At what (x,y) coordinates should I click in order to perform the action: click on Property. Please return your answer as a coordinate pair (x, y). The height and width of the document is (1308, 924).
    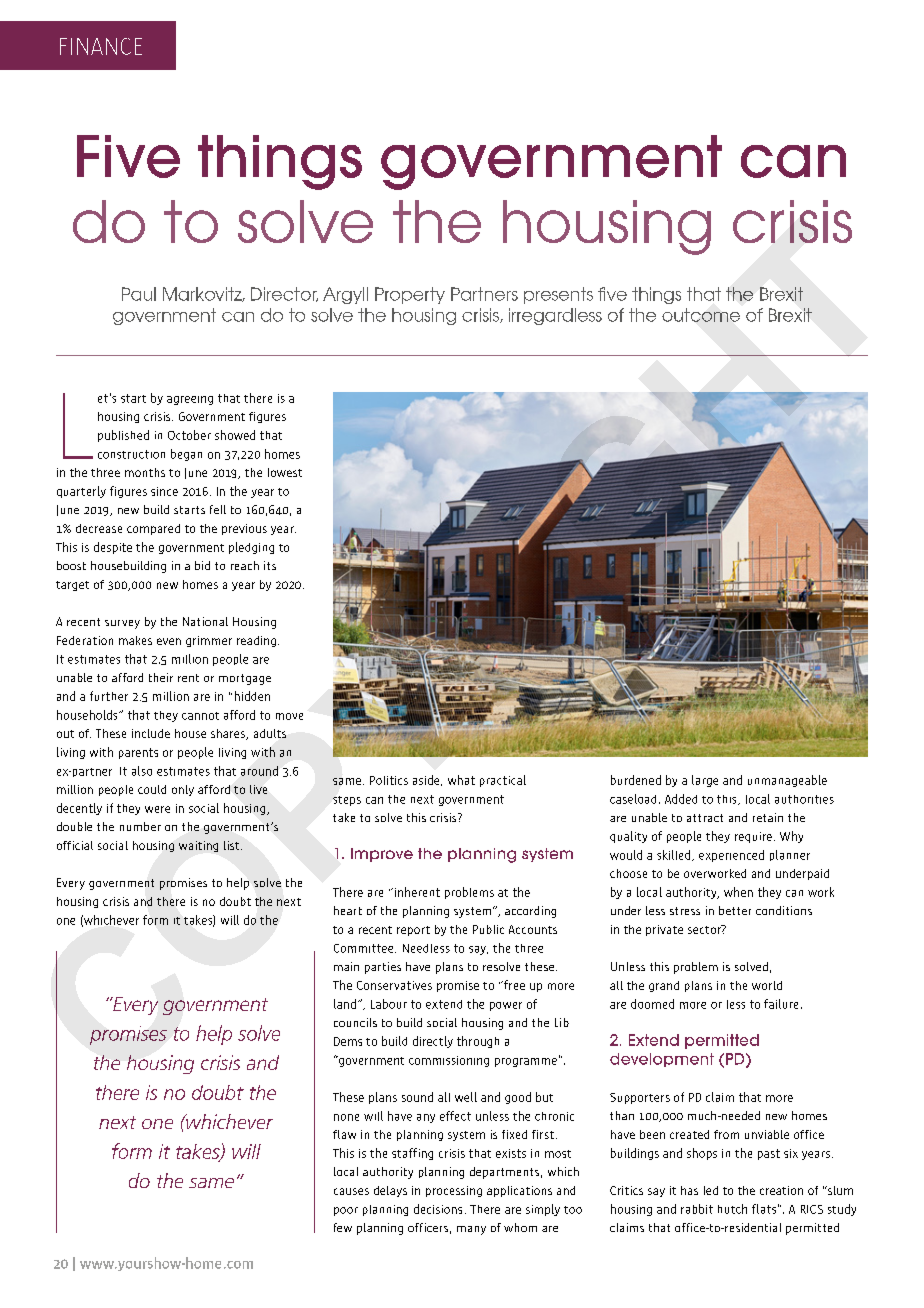
    Looking at the image, I should click on (410, 295).
